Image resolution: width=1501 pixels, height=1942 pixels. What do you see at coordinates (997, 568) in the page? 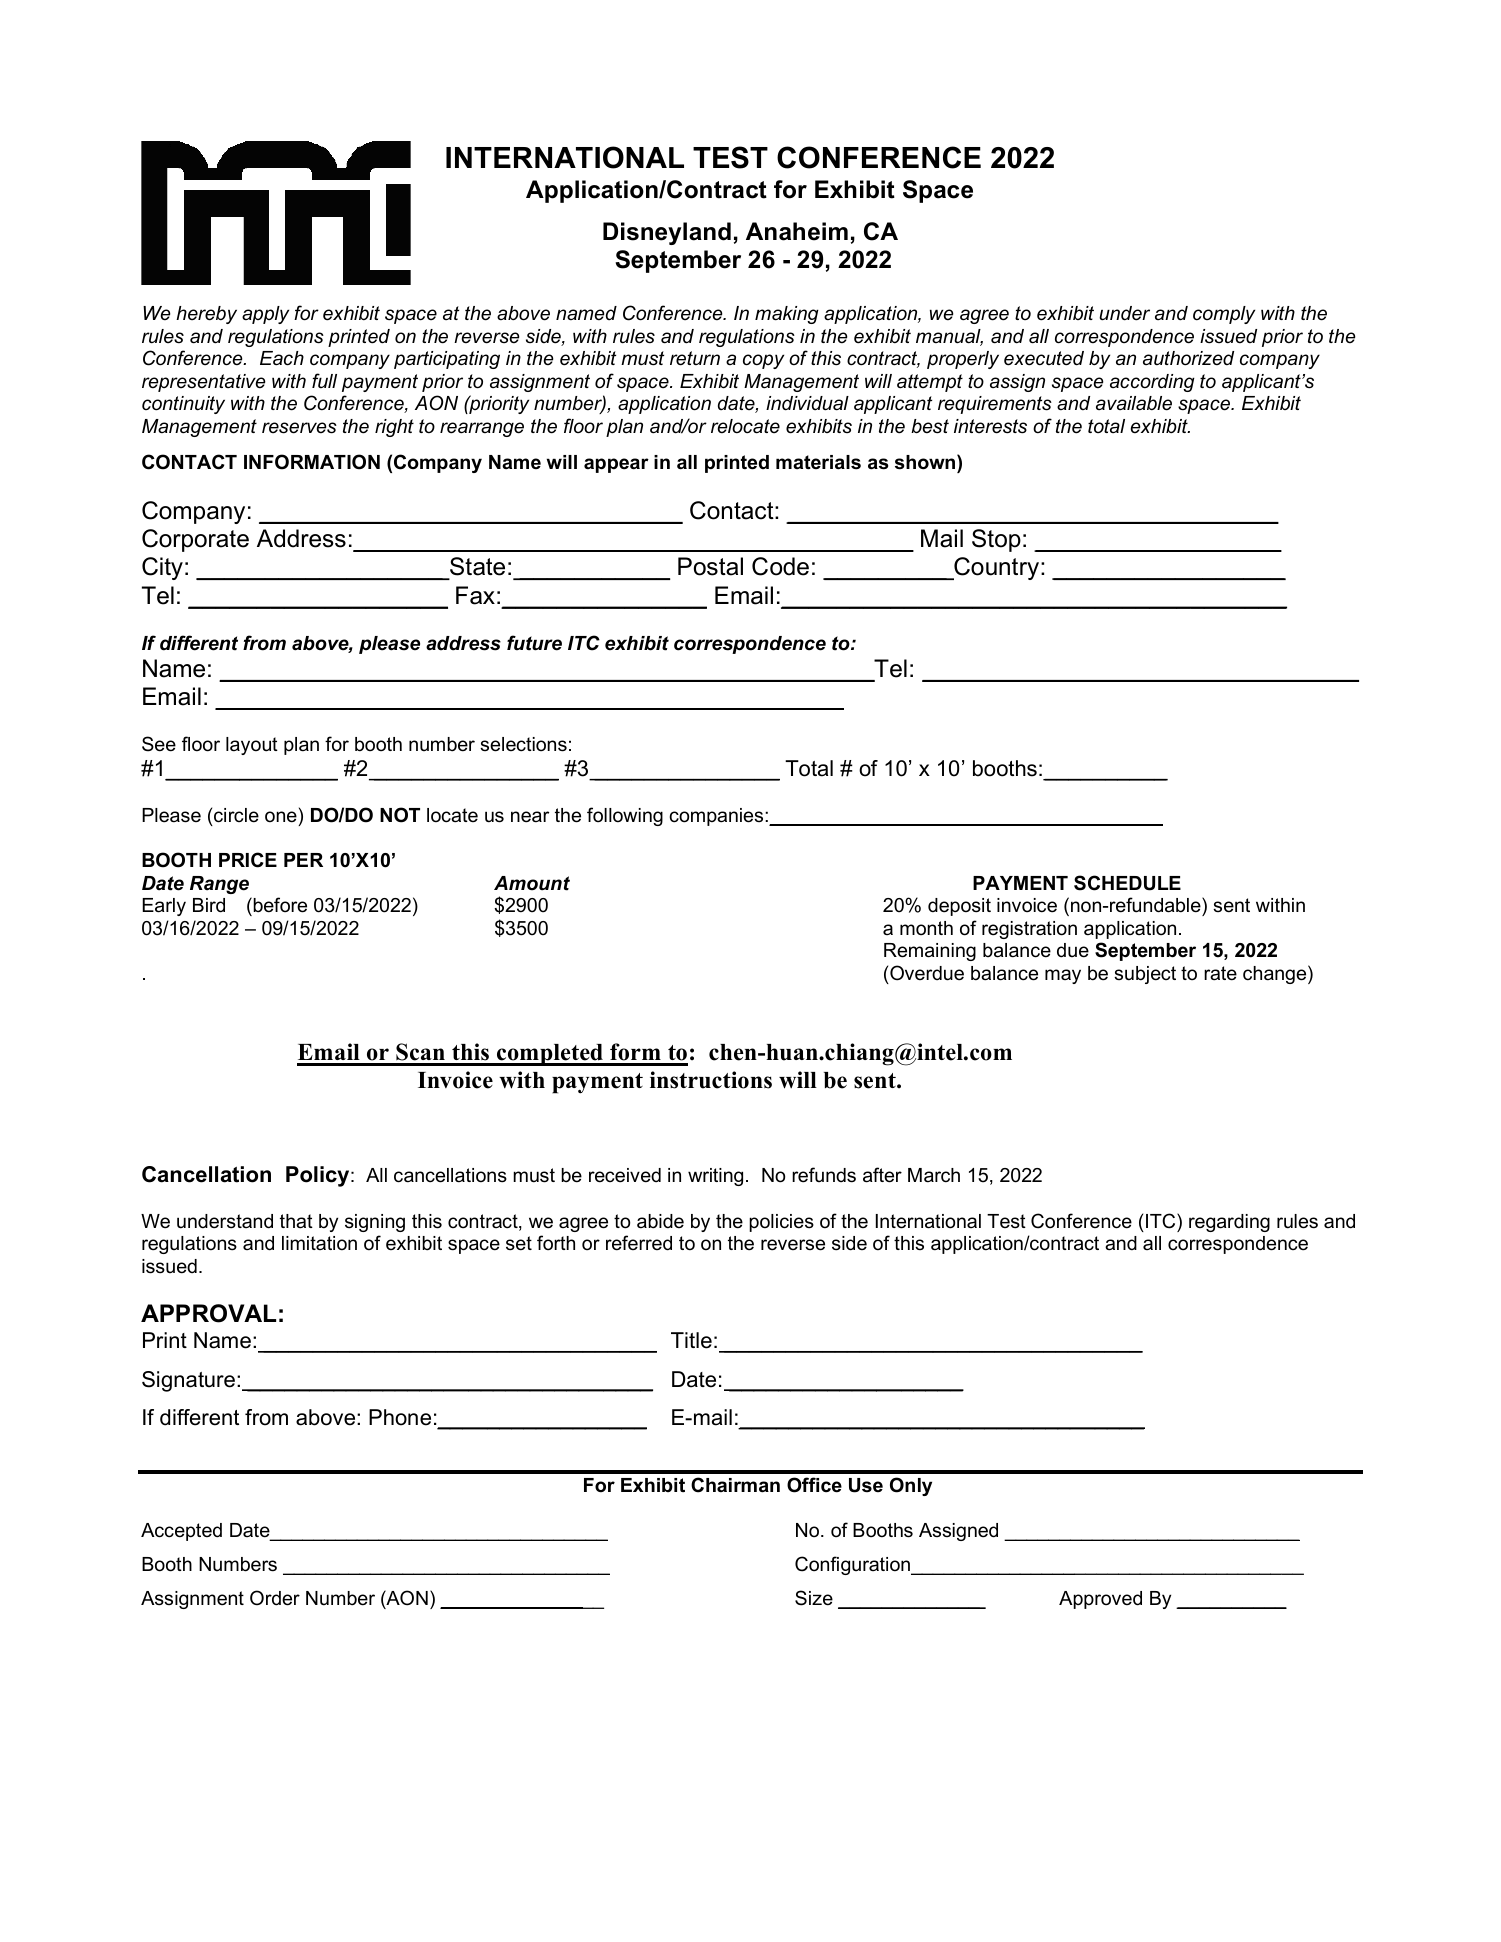
I see `Country` at bounding box center [997, 568].
